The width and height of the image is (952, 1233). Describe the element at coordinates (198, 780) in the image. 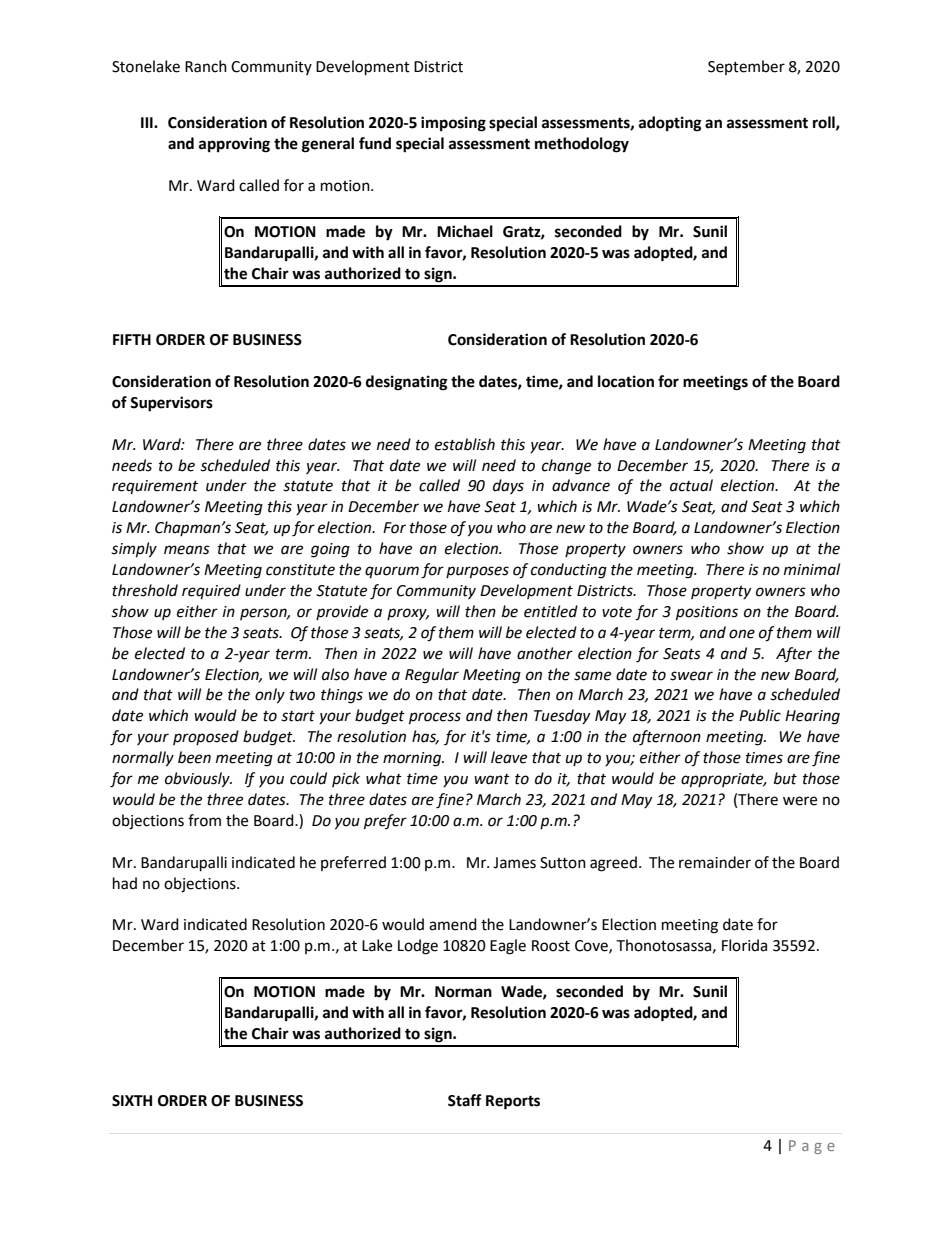

I see `obviously` at that location.
